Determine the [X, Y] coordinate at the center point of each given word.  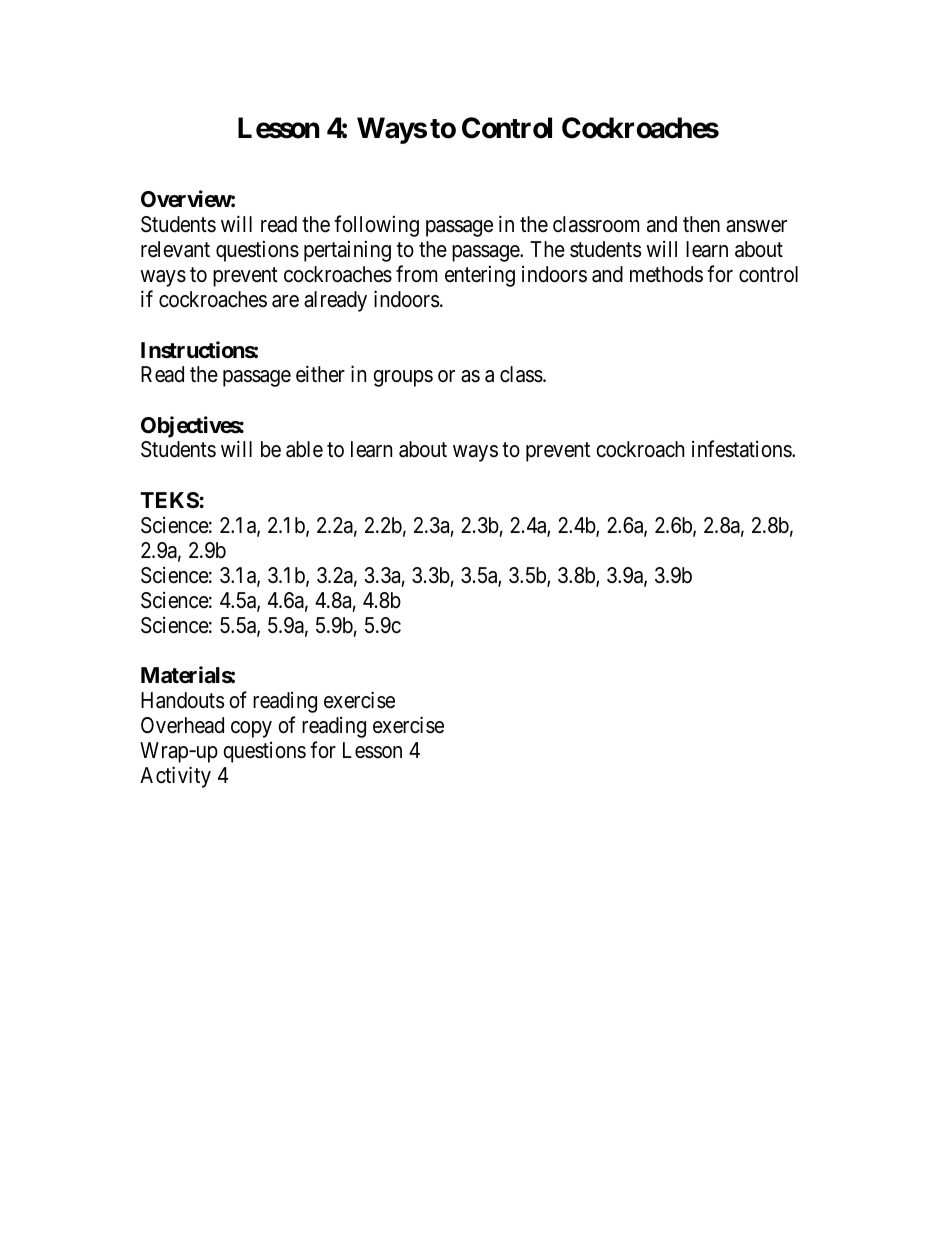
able [304, 449]
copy [251, 729]
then [701, 224]
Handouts [182, 700]
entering [480, 276]
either [320, 374]
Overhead [182, 725]
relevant [175, 249]
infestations [742, 449]
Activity [175, 777]
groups [403, 378]
